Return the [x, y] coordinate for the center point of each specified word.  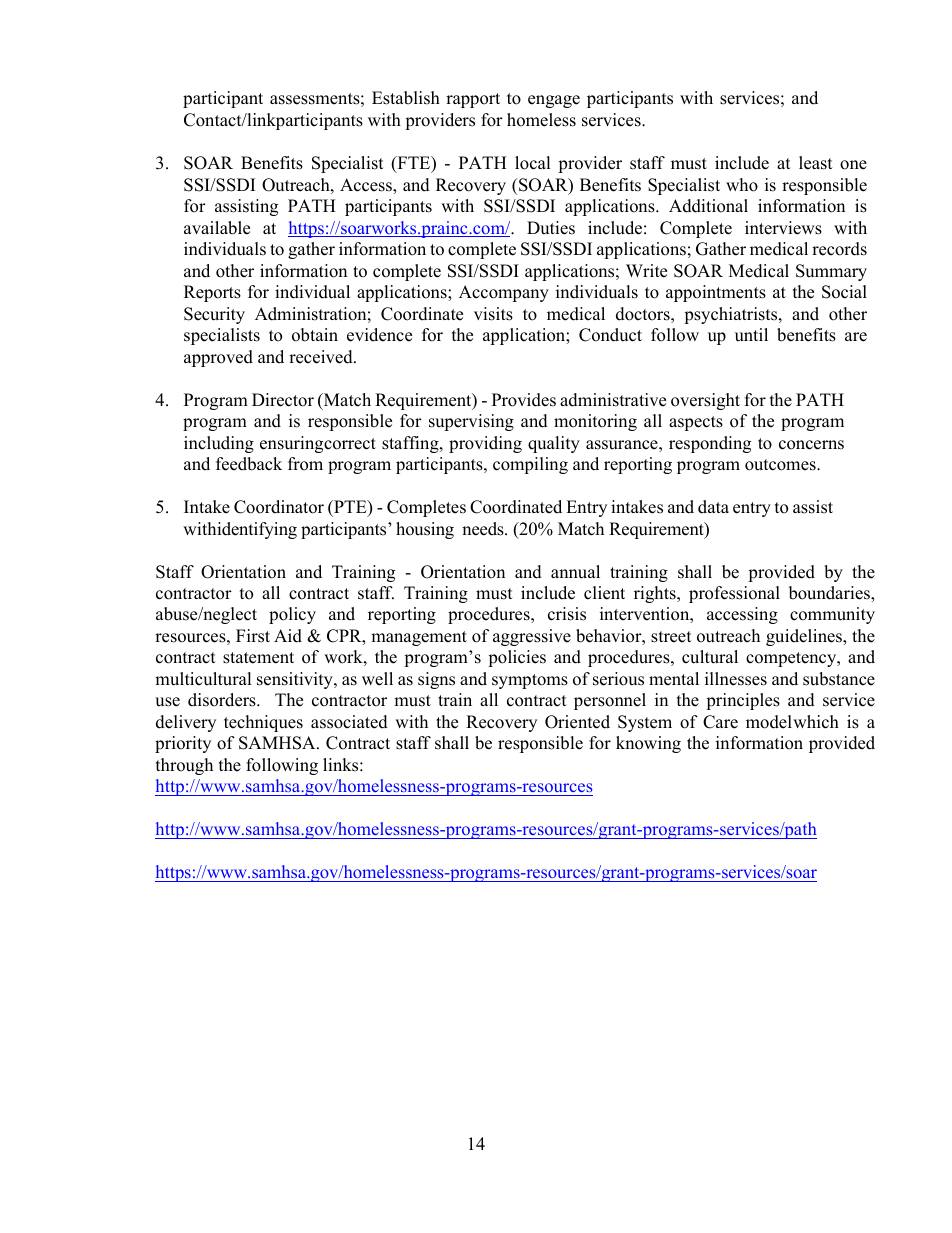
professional [734, 594]
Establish [406, 98]
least [816, 163]
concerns [811, 445]
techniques [263, 723]
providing [485, 444]
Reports [212, 293]
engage [554, 101]
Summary [831, 272]
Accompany [504, 293]
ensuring [292, 444]
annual [575, 572]
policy [292, 615]
